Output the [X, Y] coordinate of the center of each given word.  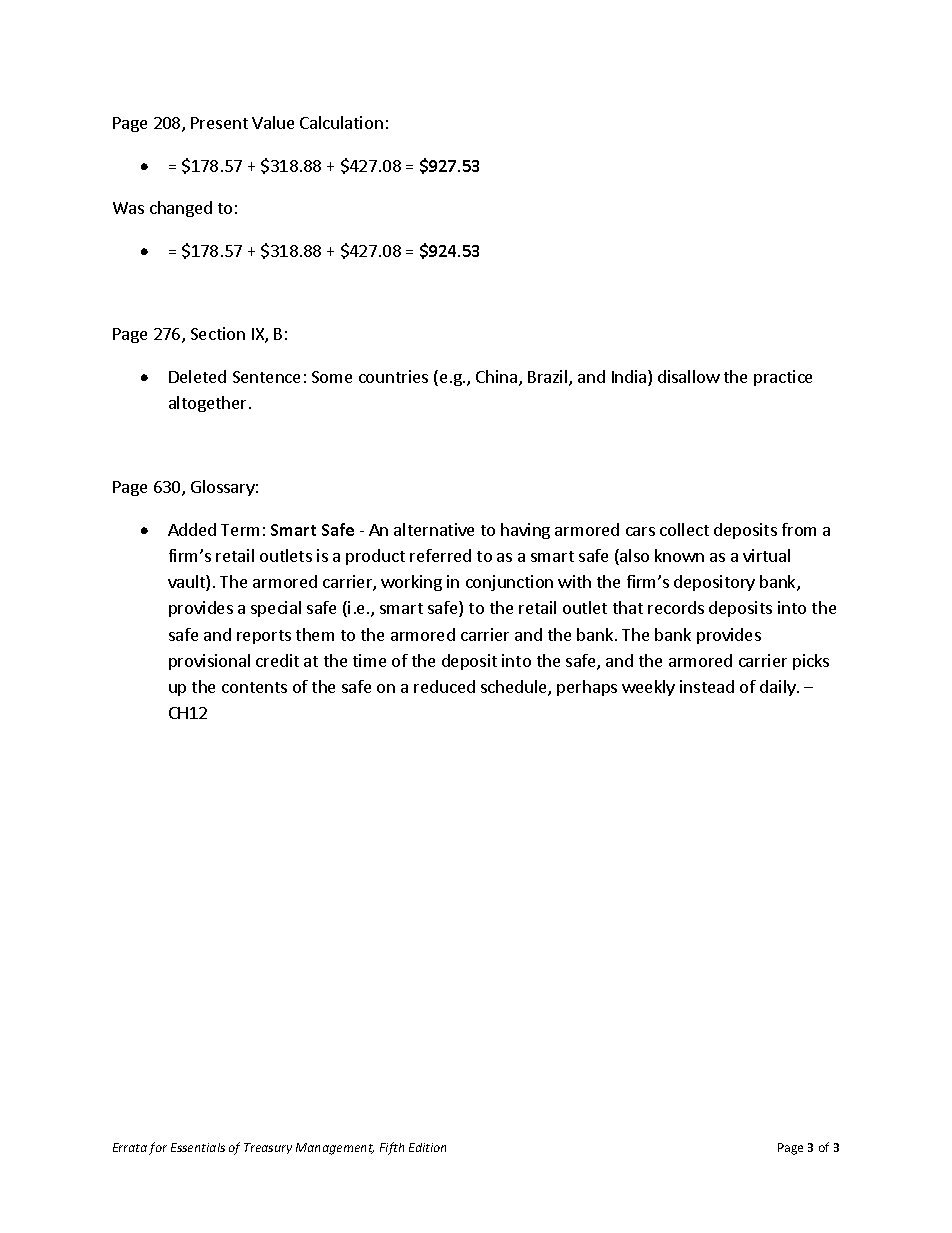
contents [254, 687]
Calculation [341, 122]
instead [707, 686]
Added [192, 529]
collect [684, 529]
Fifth [392, 1148]
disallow [689, 376]
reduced [444, 686]
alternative [434, 529]
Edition [427, 1147]
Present [219, 123]
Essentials [198, 1147]
